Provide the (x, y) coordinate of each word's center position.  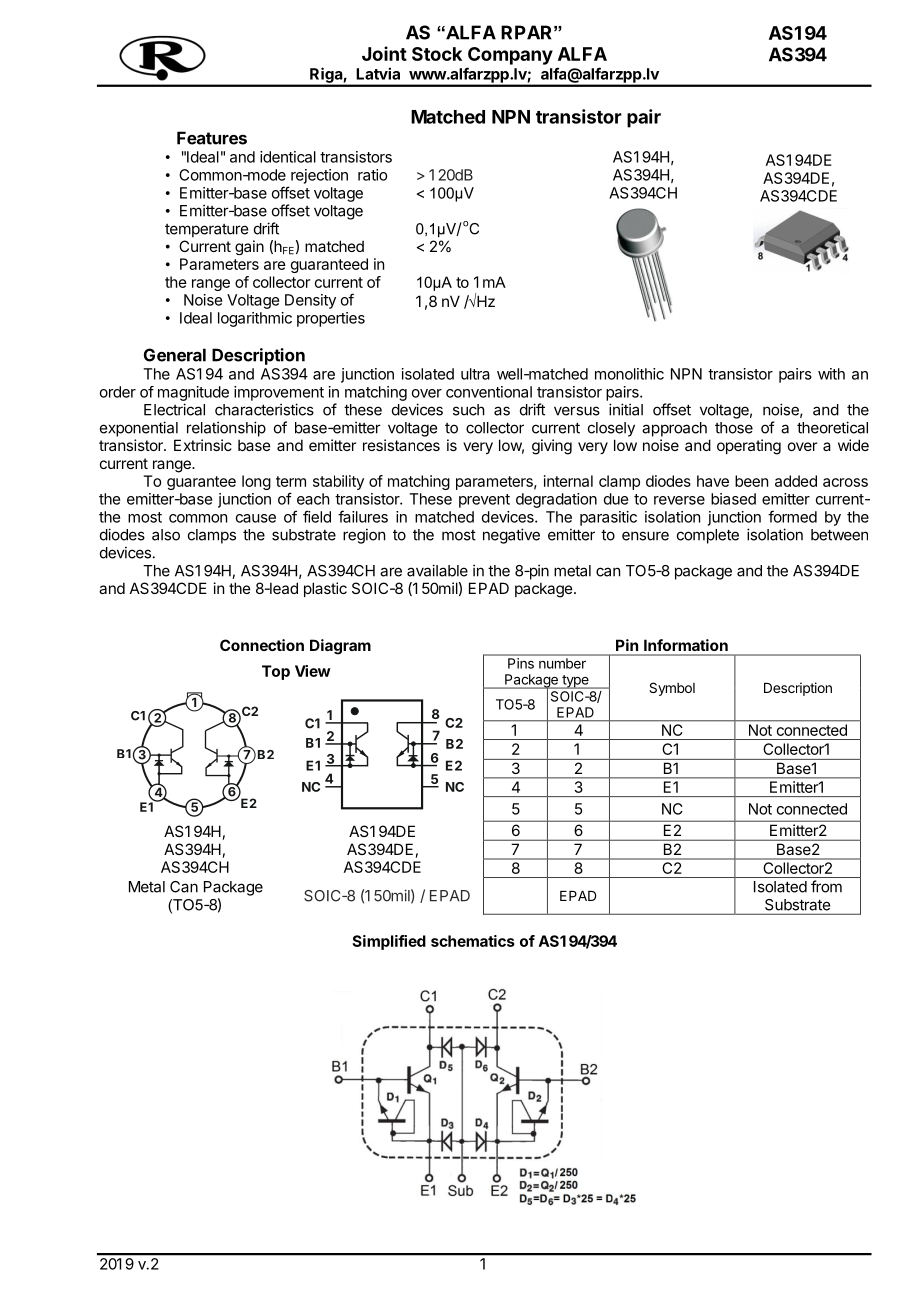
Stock (437, 54)
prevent (484, 501)
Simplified (389, 942)
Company (510, 56)
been (751, 481)
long (256, 482)
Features (212, 138)
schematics (473, 941)
